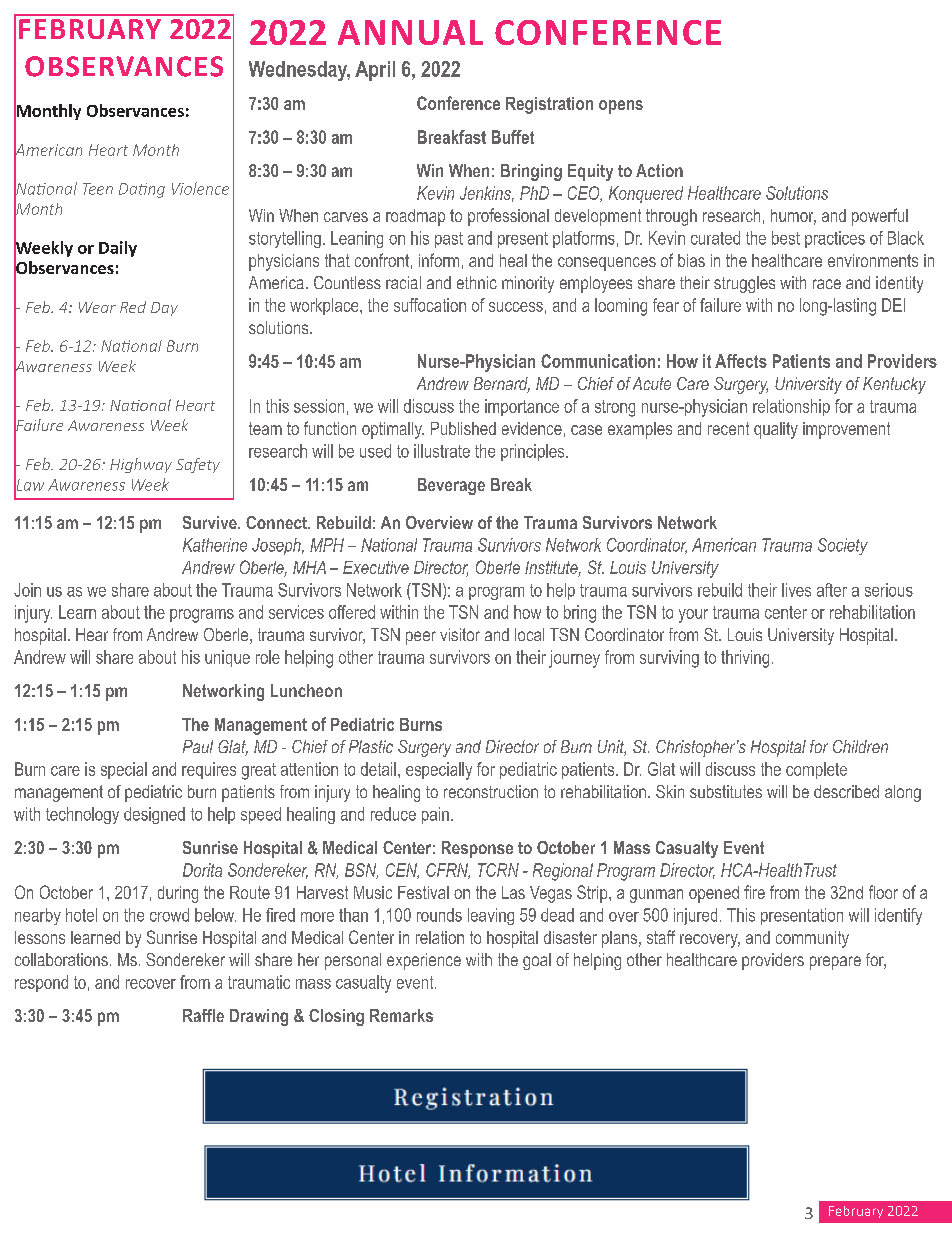 The width and height of the screenshot is (952, 1233). Describe the element at coordinates (745, 659) in the screenshot. I see `thriving` at that location.
